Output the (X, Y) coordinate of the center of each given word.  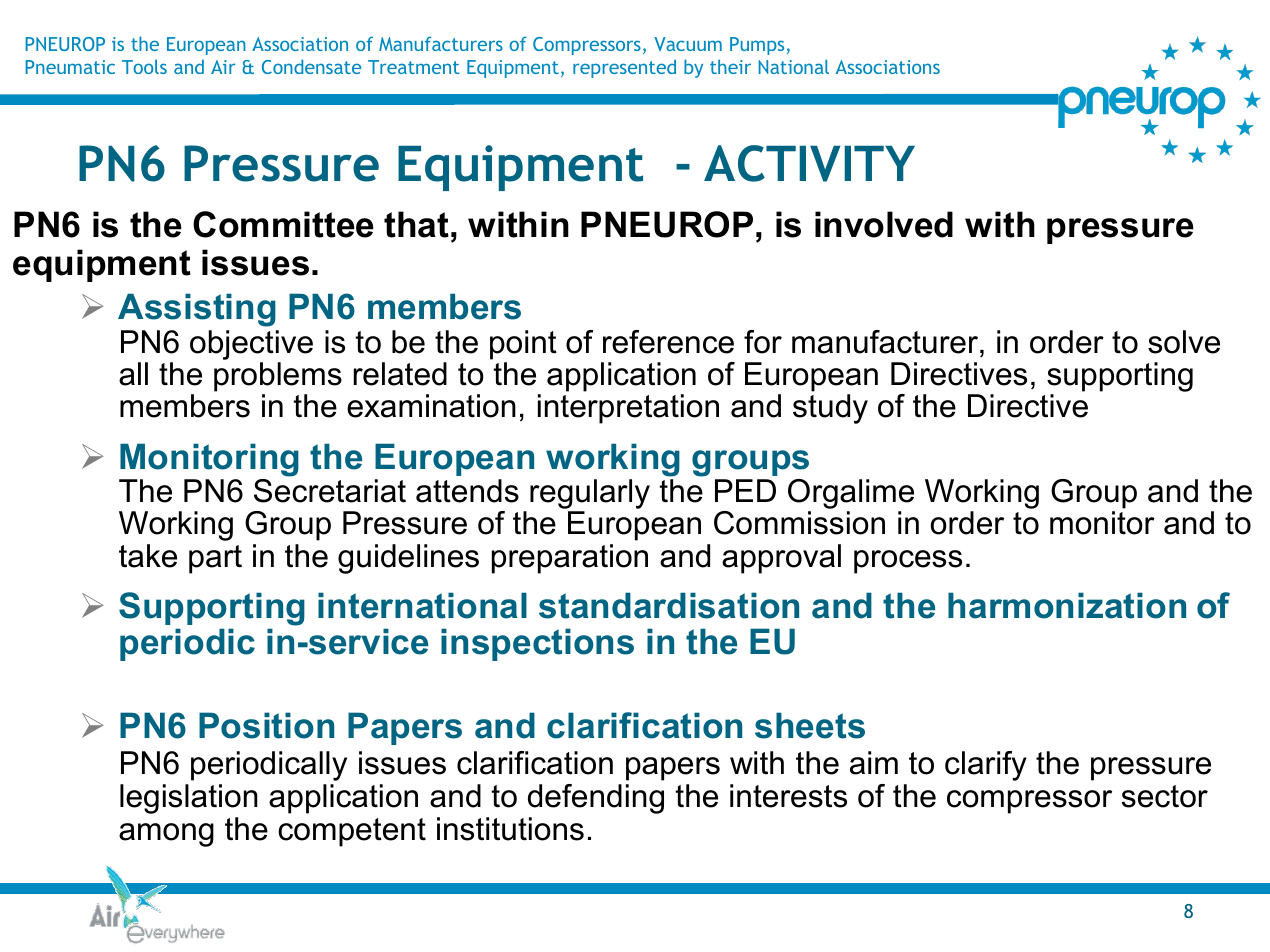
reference (668, 342)
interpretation (628, 409)
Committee (283, 224)
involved (884, 224)
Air (223, 67)
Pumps (757, 46)
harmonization (1067, 605)
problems (278, 377)
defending (596, 799)
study (830, 409)
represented (624, 68)
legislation (189, 799)
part (215, 559)
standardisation (669, 605)
